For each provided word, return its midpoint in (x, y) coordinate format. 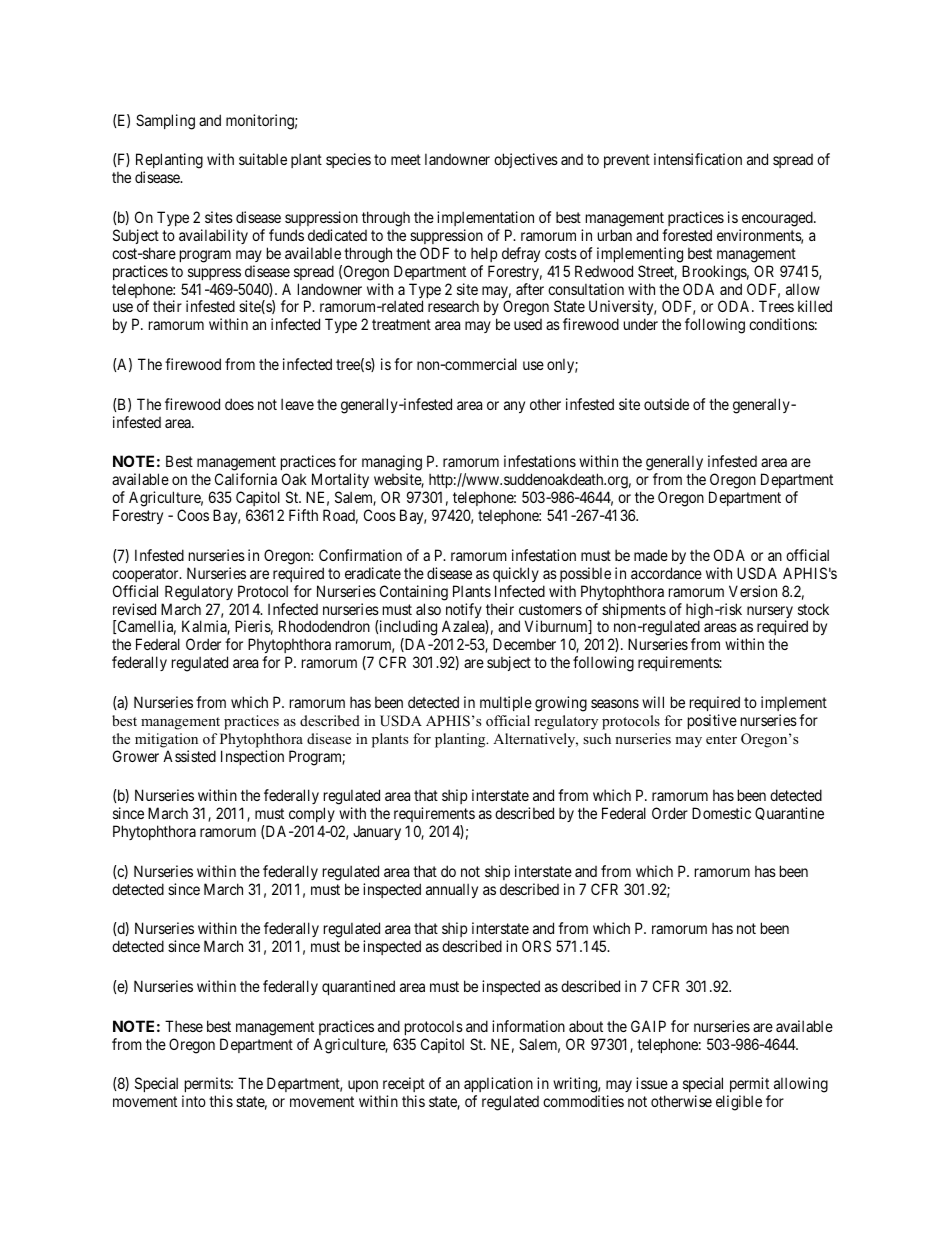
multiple (506, 703)
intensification (698, 159)
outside (666, 404)
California (246, 479)
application (498, 1086)
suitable (263, 159)
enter (721, 739)
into (194, 1101)
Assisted (189, 756)
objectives (526, 160)
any (514, 407)
